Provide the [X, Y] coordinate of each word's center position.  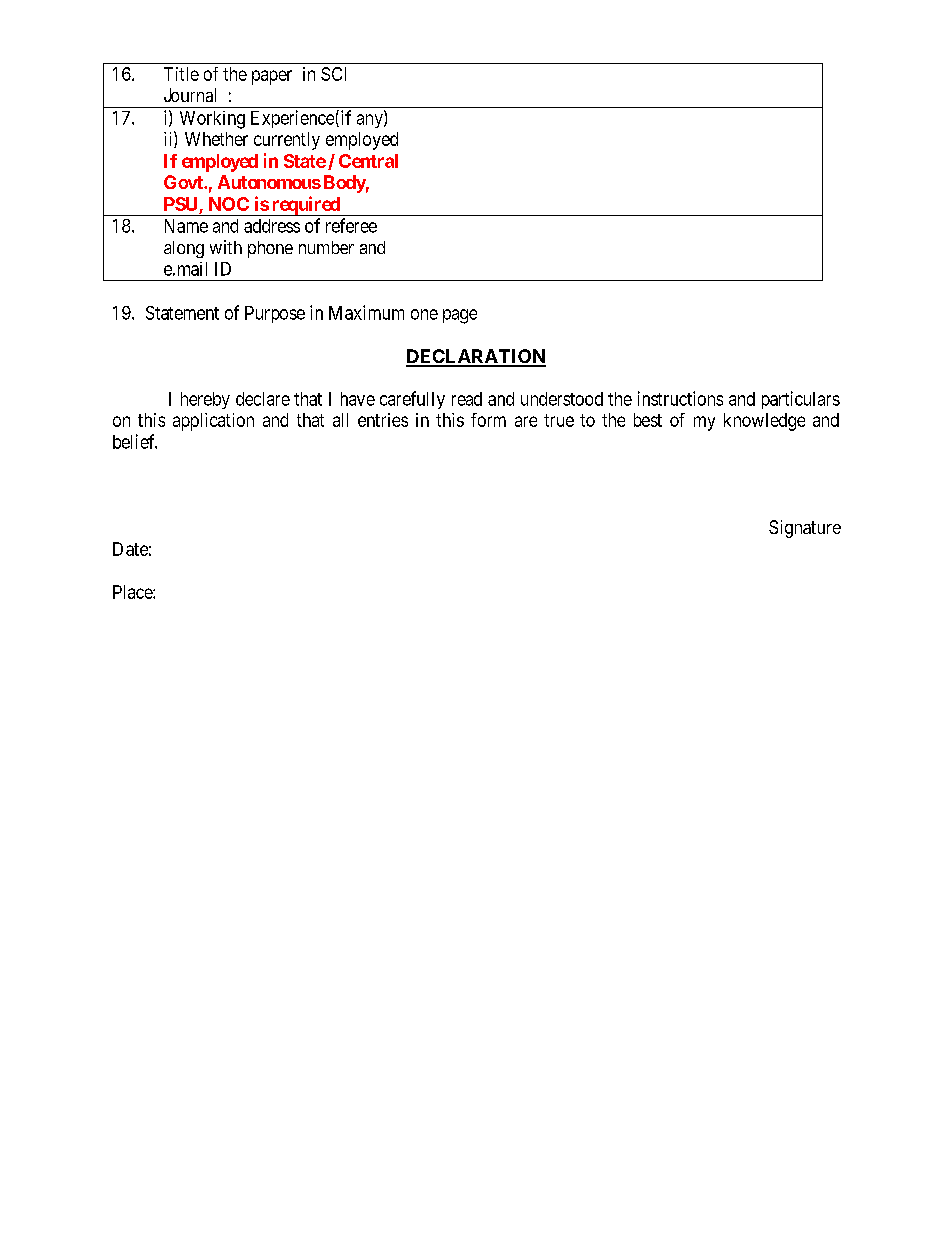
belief [135, 441]
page [460, 316]
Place [133, 592]
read [467, 399]
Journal [190, 95]
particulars [801, 400]
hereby [205, 400]
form [488, 420]
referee [351, 225]
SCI [333, 74]
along [184, 249]
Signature [805, 529]
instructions [680, 398]
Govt [184, 182]
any [371, 121]
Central [368, 161]
